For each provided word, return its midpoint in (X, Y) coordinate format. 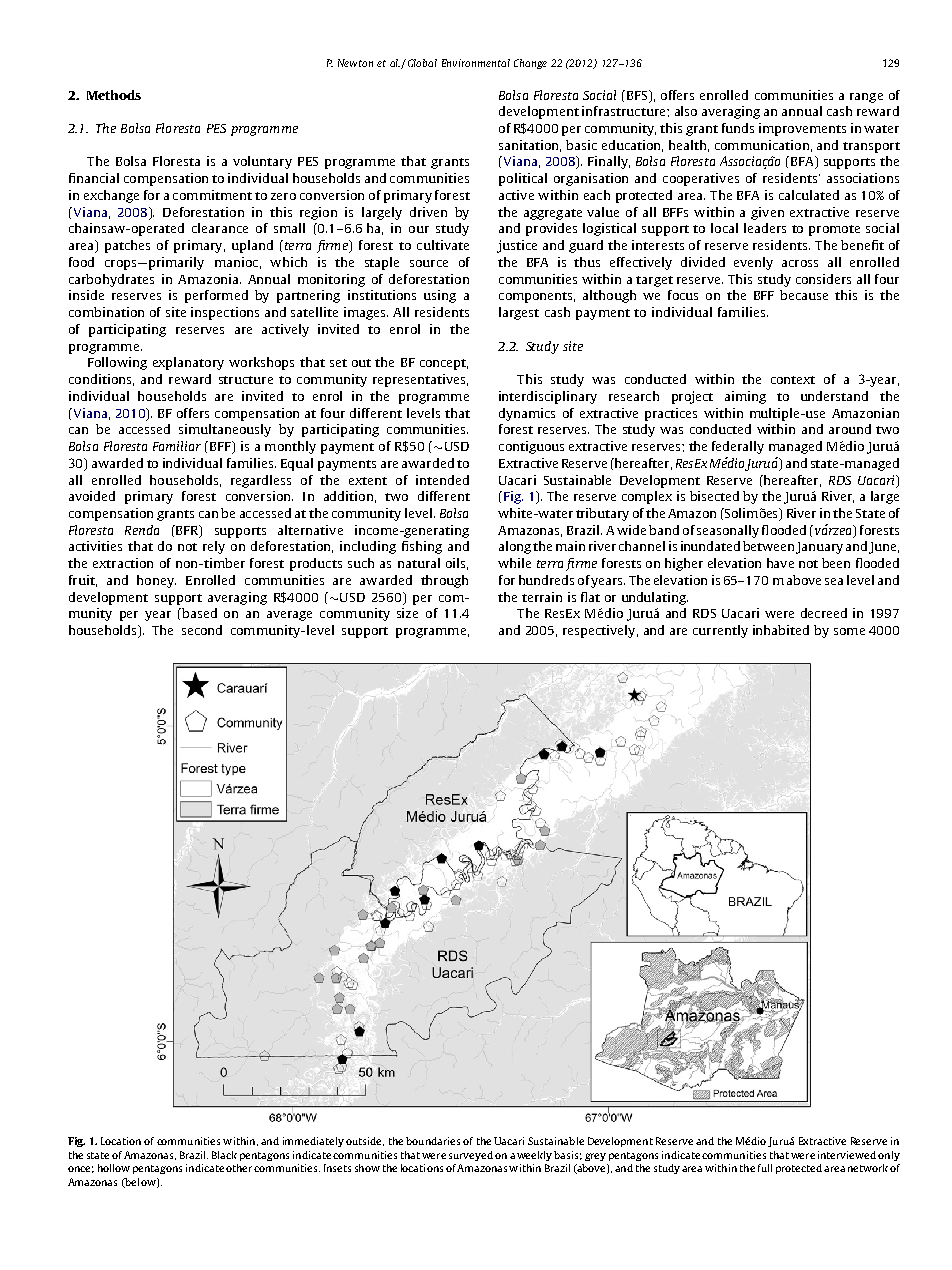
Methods (114, 95)
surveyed (471, 1156)
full (765, 1168)
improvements (802, 129)
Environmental (476, 63)
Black (224, 1155)
